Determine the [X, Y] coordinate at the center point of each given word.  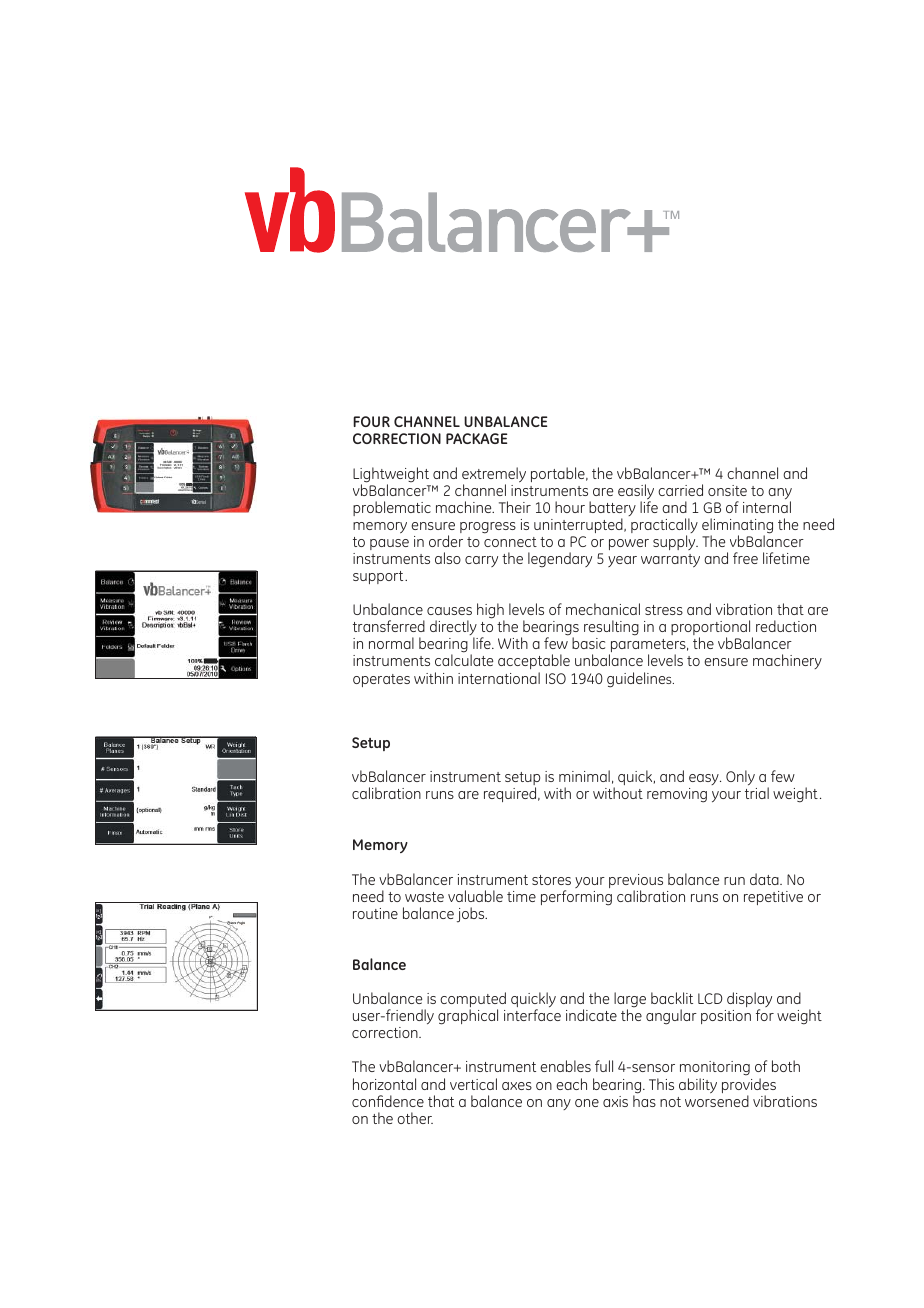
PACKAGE [476, 438]
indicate [591, 1015]
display [749, 1001]
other [415, 1118]
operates [381, 680]
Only [740, 777]
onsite [727, 490]
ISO [556, 678]
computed [473, 1001]
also [448, 558]
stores [551, 880]
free [745, 558]
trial [757, 793]
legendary [560, 560]
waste [424, 897]
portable [559, 474]
